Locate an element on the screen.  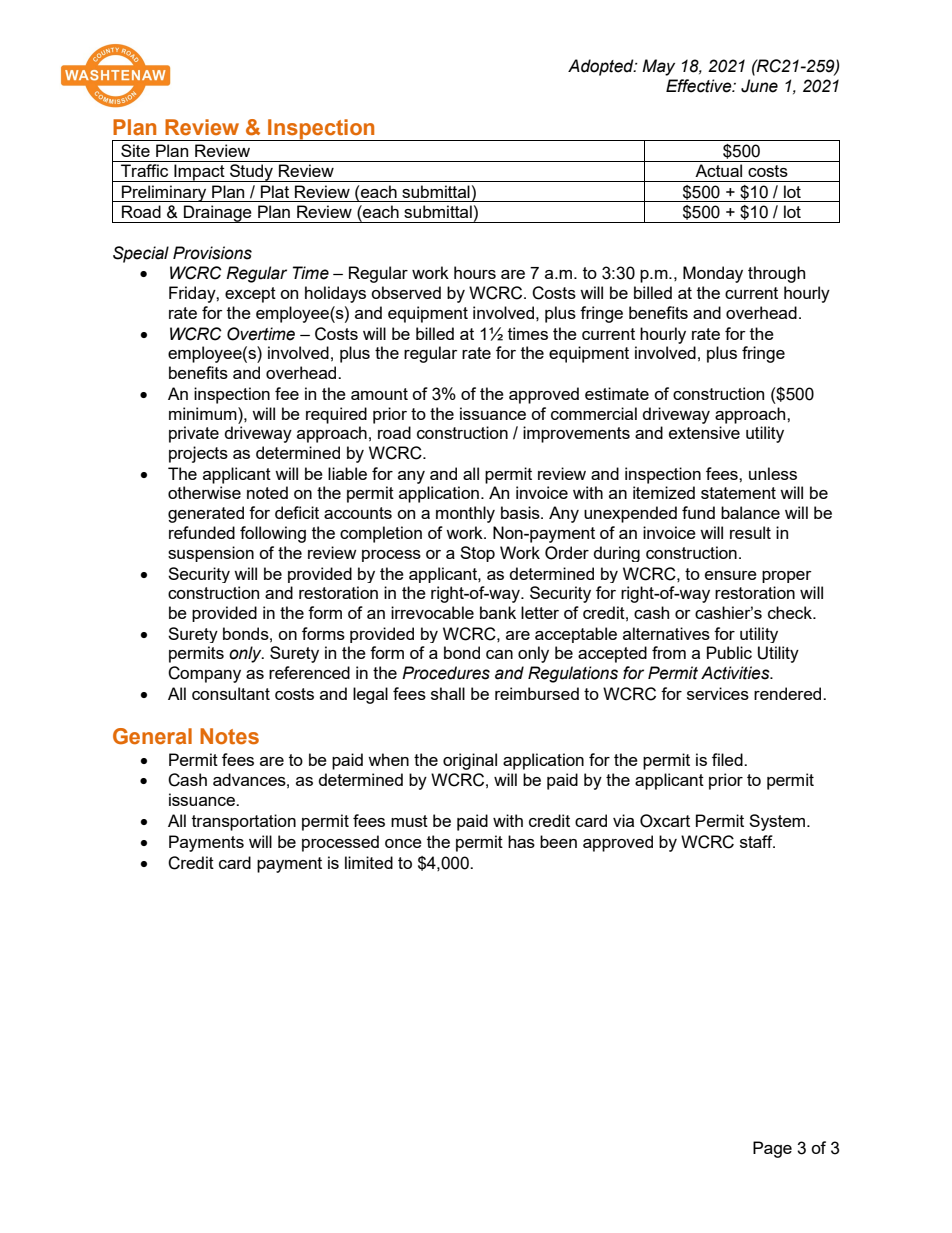
Impact is located at coordinates (199, 173).
